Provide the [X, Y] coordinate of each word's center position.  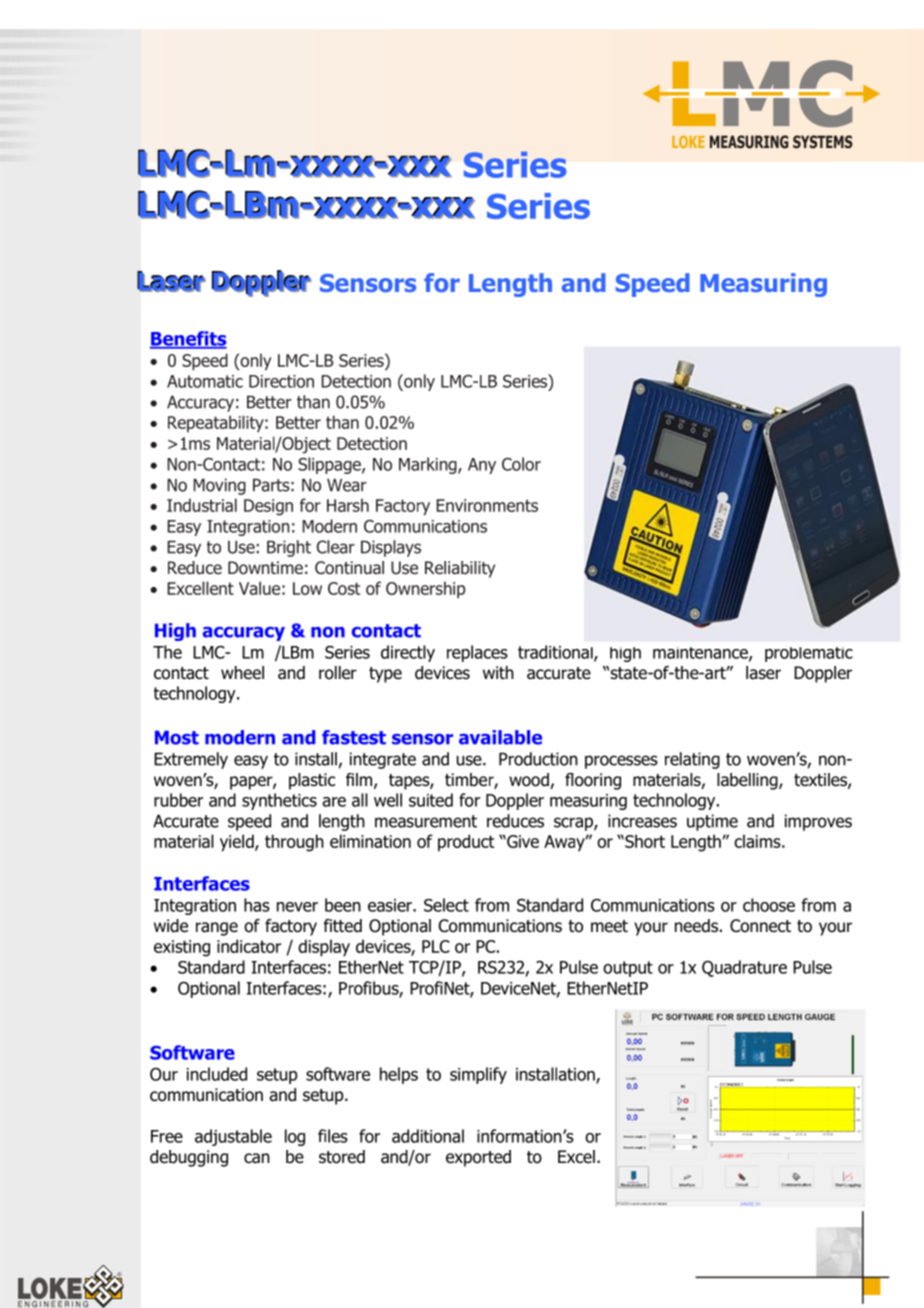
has [257, 905]
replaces [477, 653]
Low [307, 588]
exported [478, 1158]
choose [769, 905]
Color [521, 464]
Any [482, 466]
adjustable [233, 1137]
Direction [281, 381]
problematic [809, 654]
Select [446, 905]
